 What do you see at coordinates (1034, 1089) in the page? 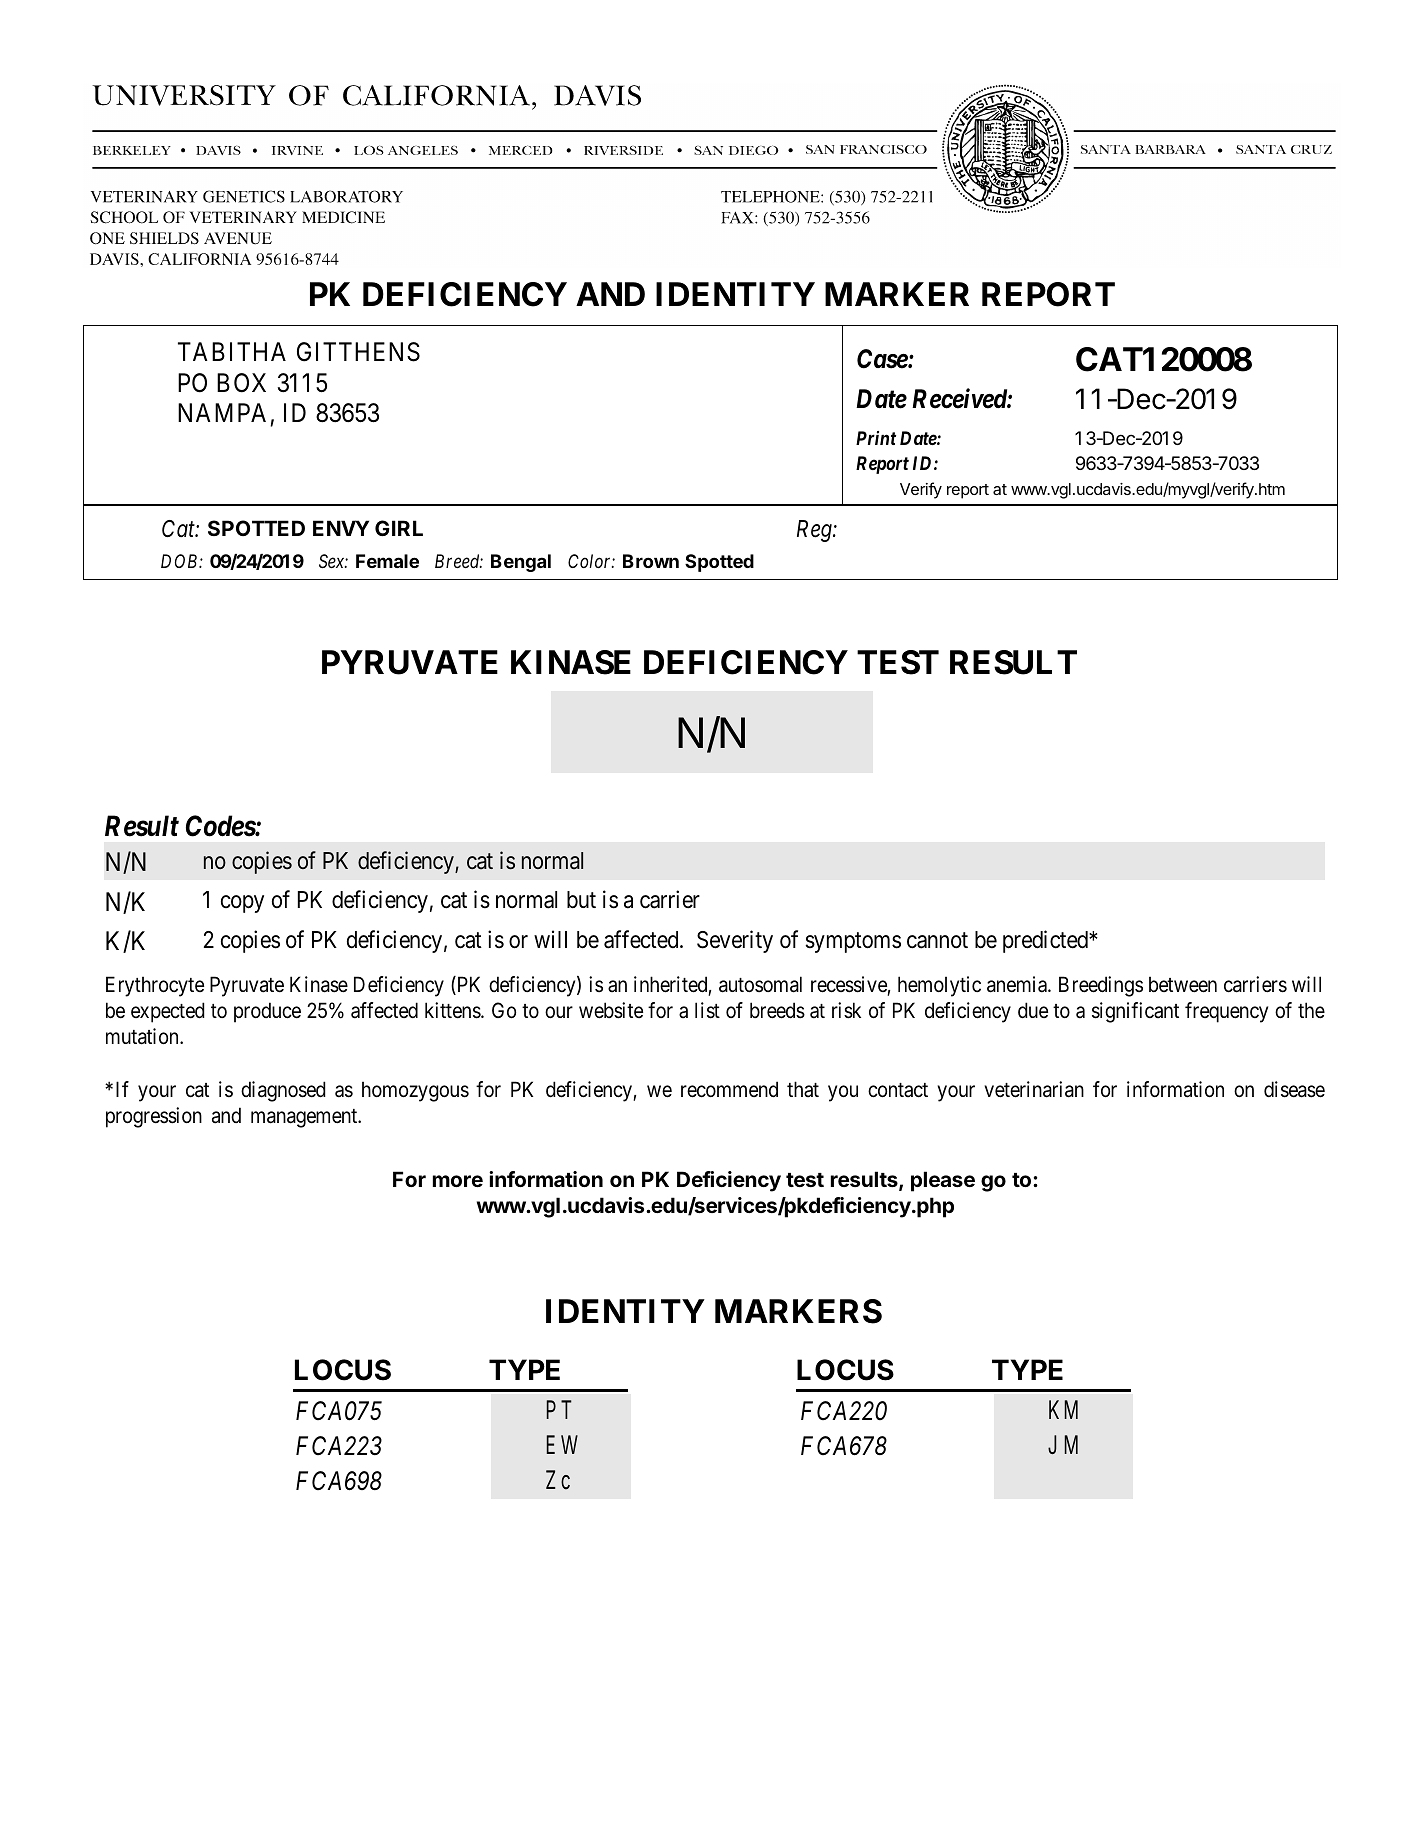
I see `veterinarian` at bounding box center [1034, 1089].
